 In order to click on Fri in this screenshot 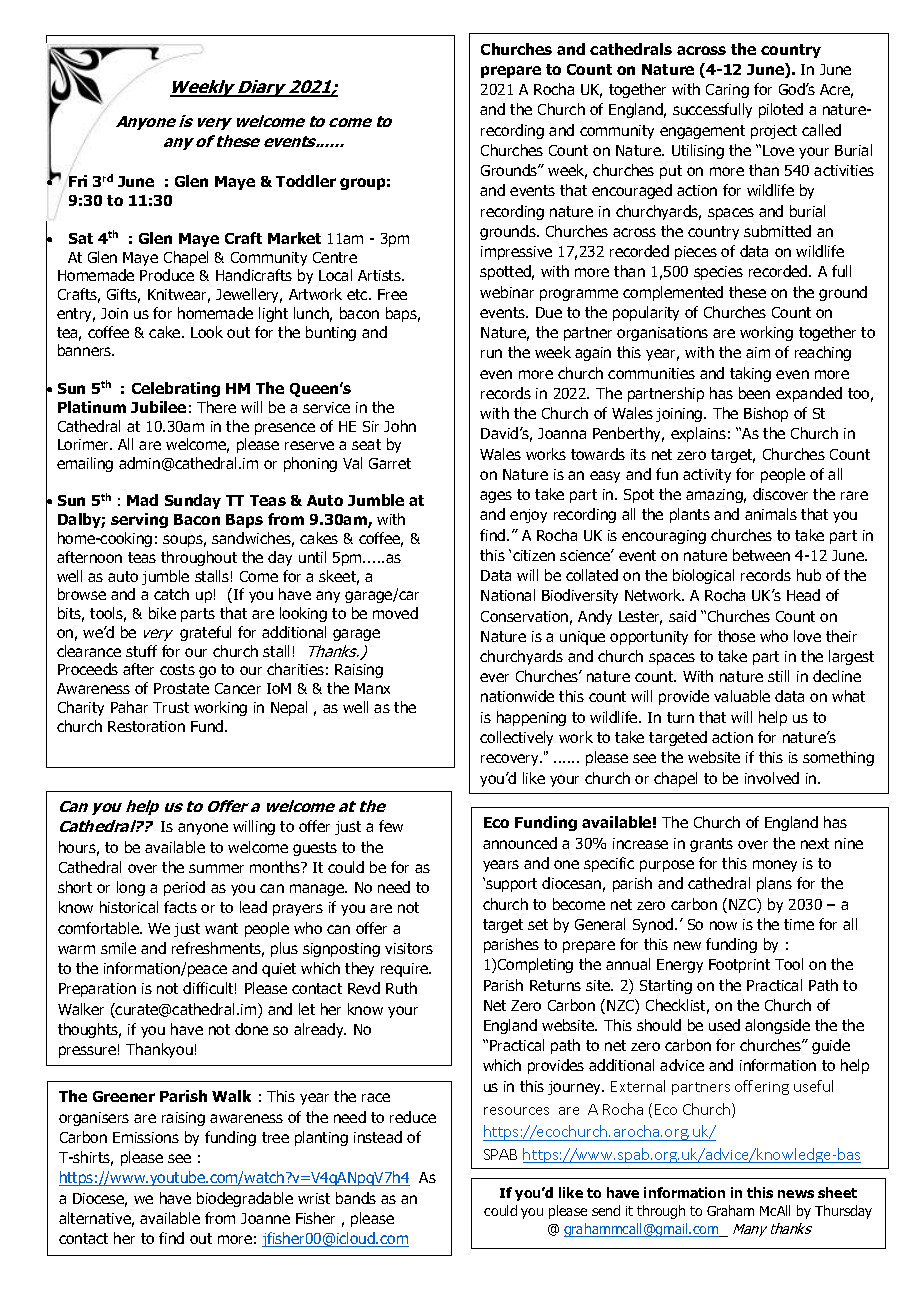, I will do `click(77, 181)`.
